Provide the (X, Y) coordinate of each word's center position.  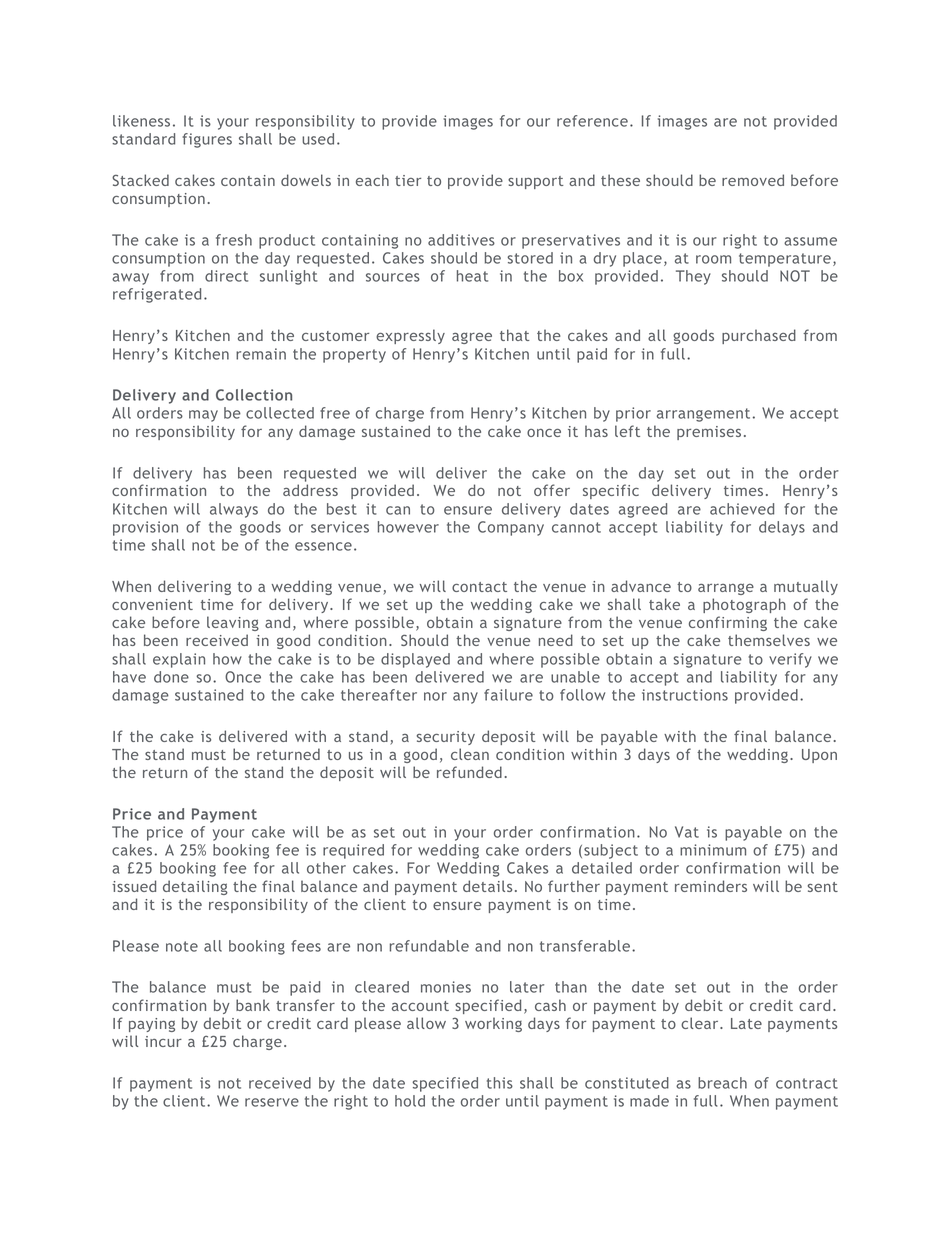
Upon (819, 756)
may (203, 416)
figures (207, 140)
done (171, 677)
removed (753, 180)
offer (552, 490)
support (536, 182)
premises (709, 433)
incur (163, 1041)
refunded (469, 772)
